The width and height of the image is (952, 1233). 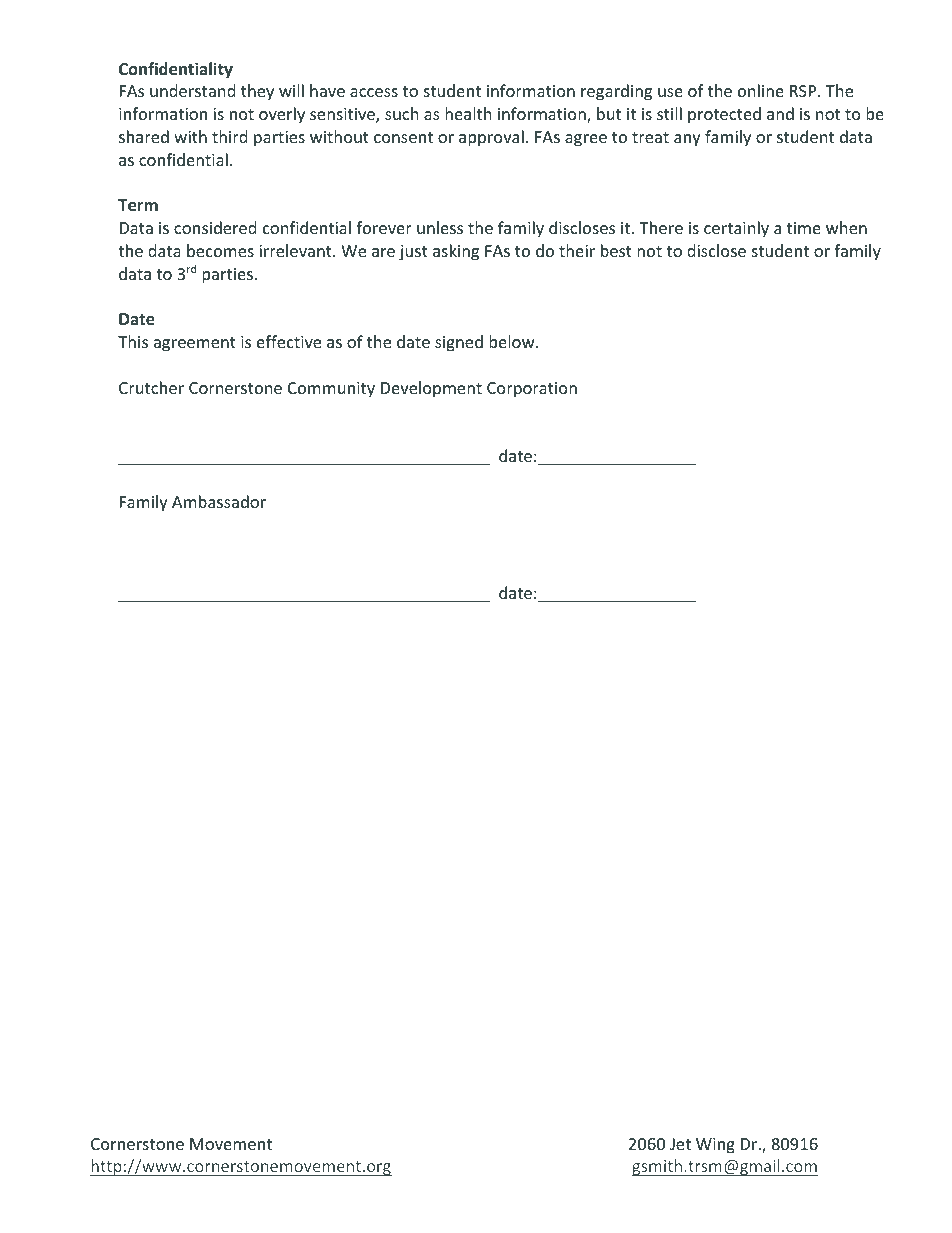 I want to click on protected, so click(x=724, y=115).
